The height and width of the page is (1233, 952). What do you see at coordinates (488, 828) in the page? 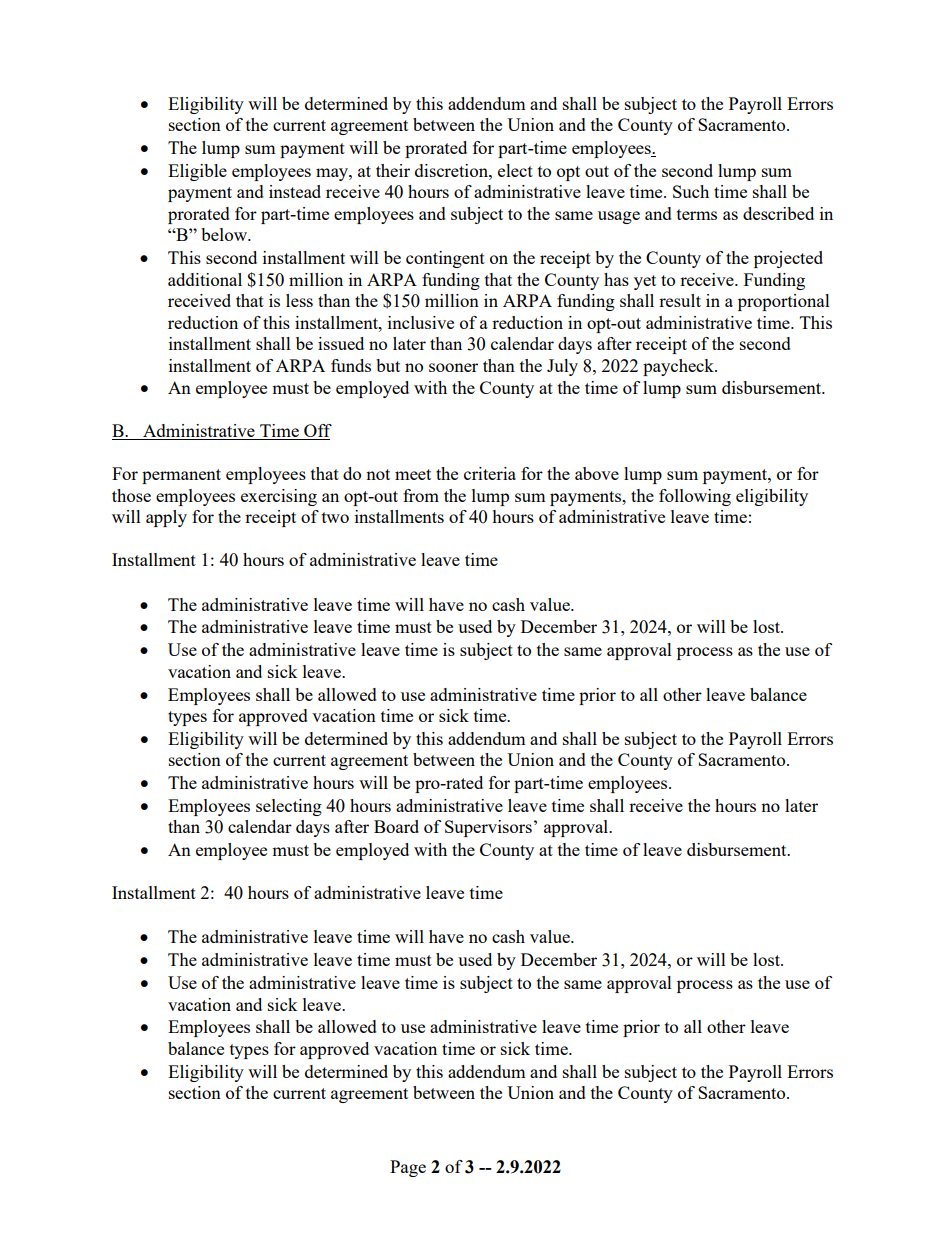
I see `Supervisors` at bounding box center [488, 828].
